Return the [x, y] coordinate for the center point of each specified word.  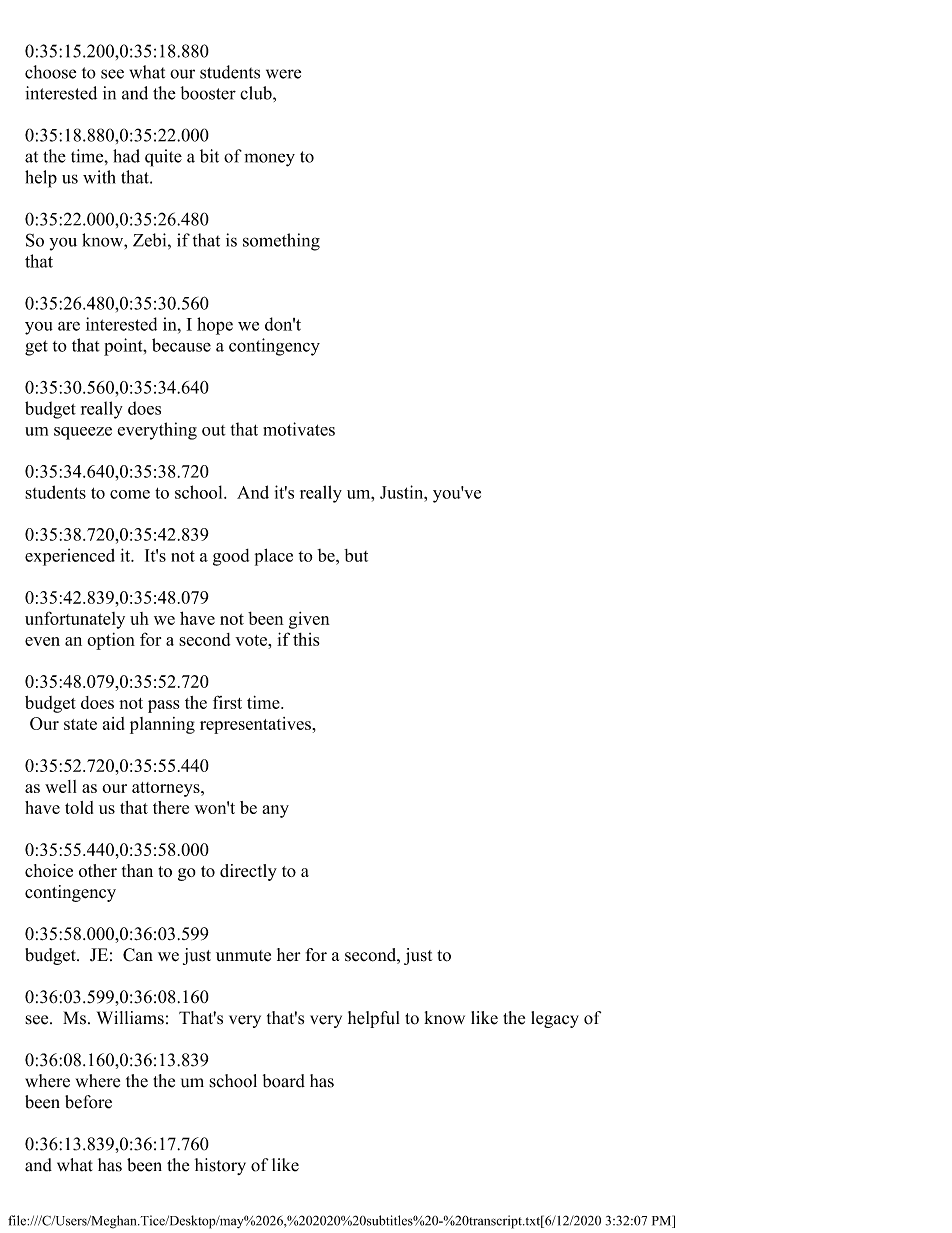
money [269, 160]
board [284, 1081]
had [126, 156]
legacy [555, 1019]
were [283, 74]
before [88, 1102]
